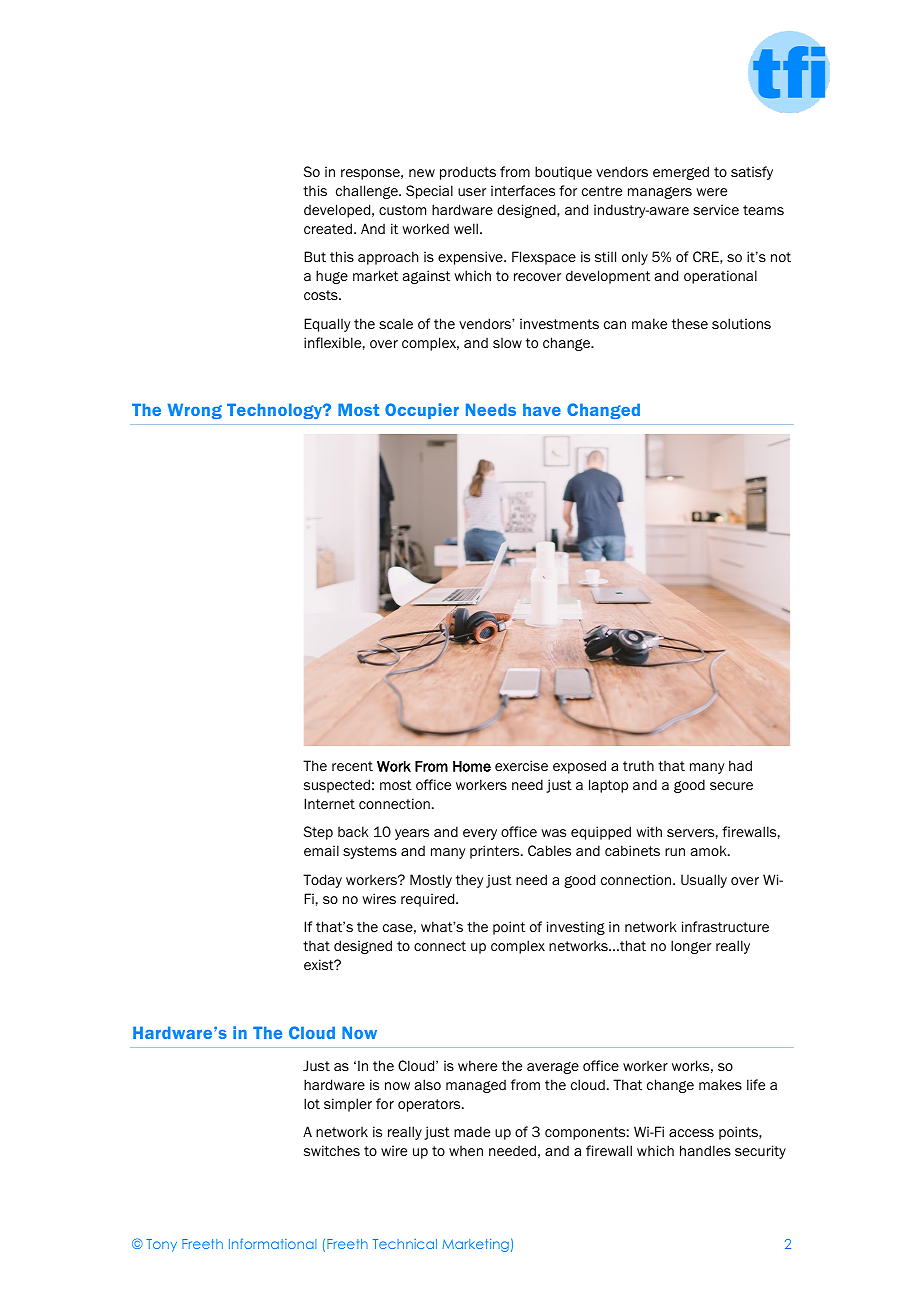 The width and height of the document is (924, 1308). Describe the element at coordinates (272, 1243) in the document. I see `Informational` at that location.
